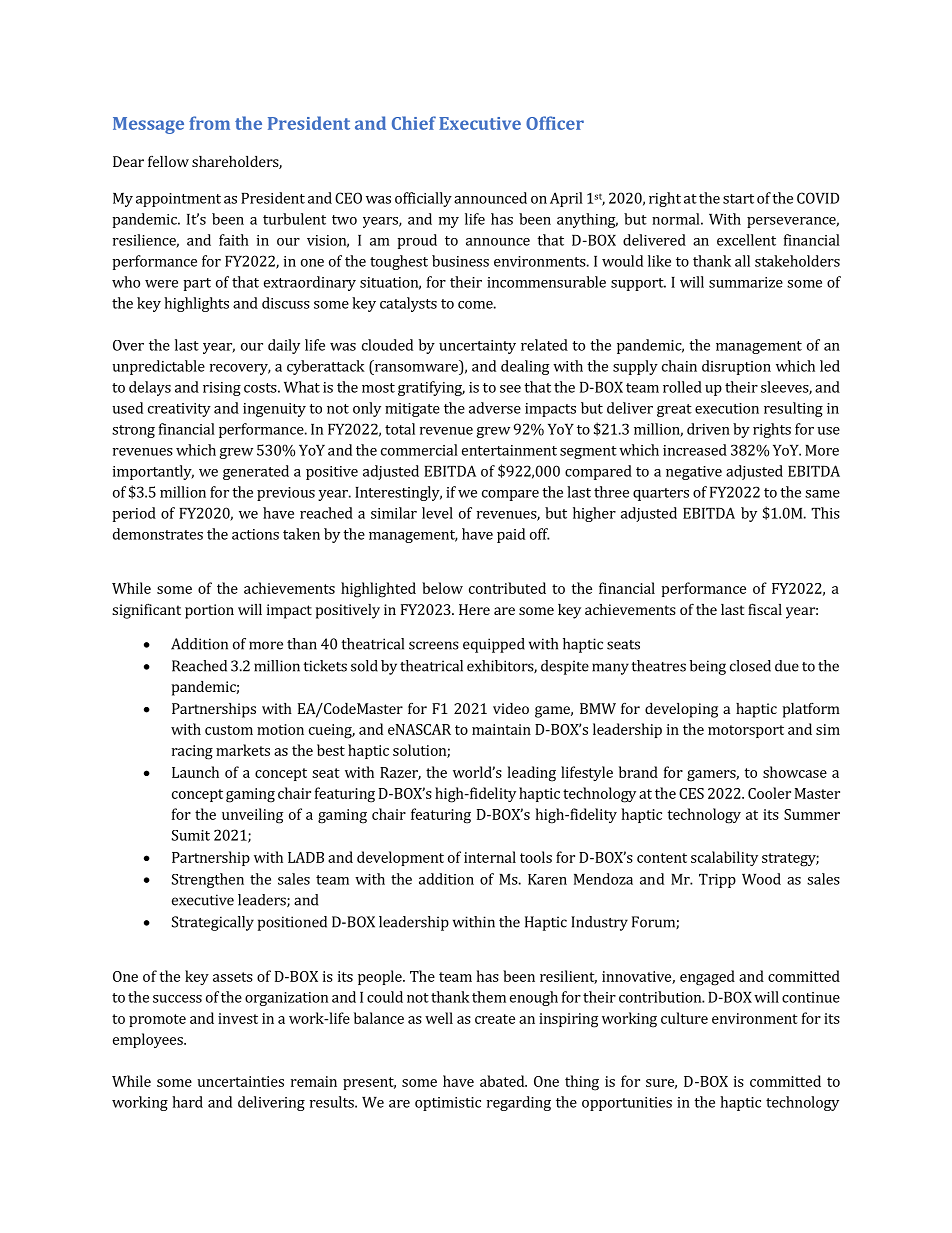  What do you see at coordinates (414, 123) in the document?
I see `Chief` at bounding box center [414, 123].
